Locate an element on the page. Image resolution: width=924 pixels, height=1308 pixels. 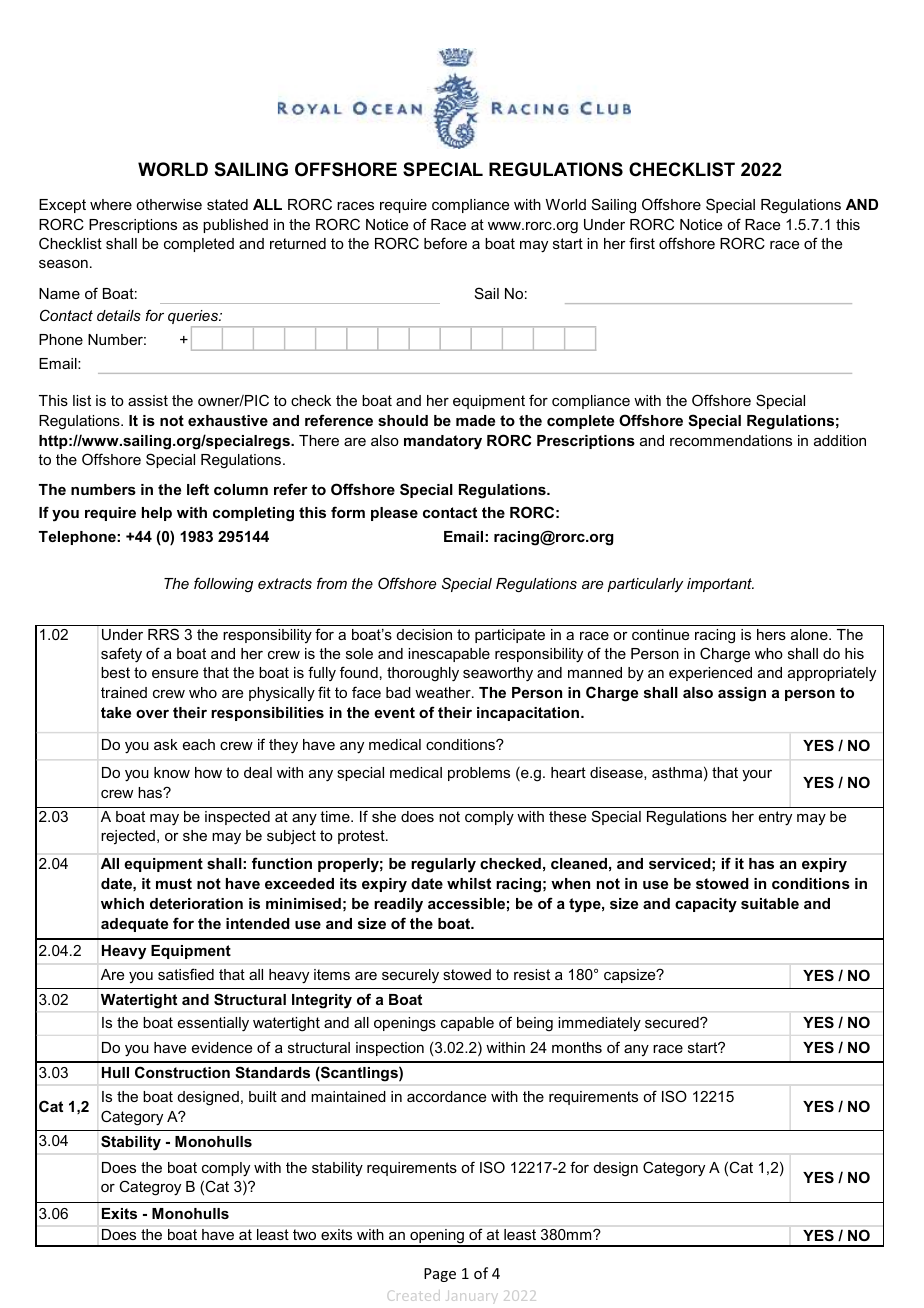
Categroy is located at coordinates (150, 1188).
